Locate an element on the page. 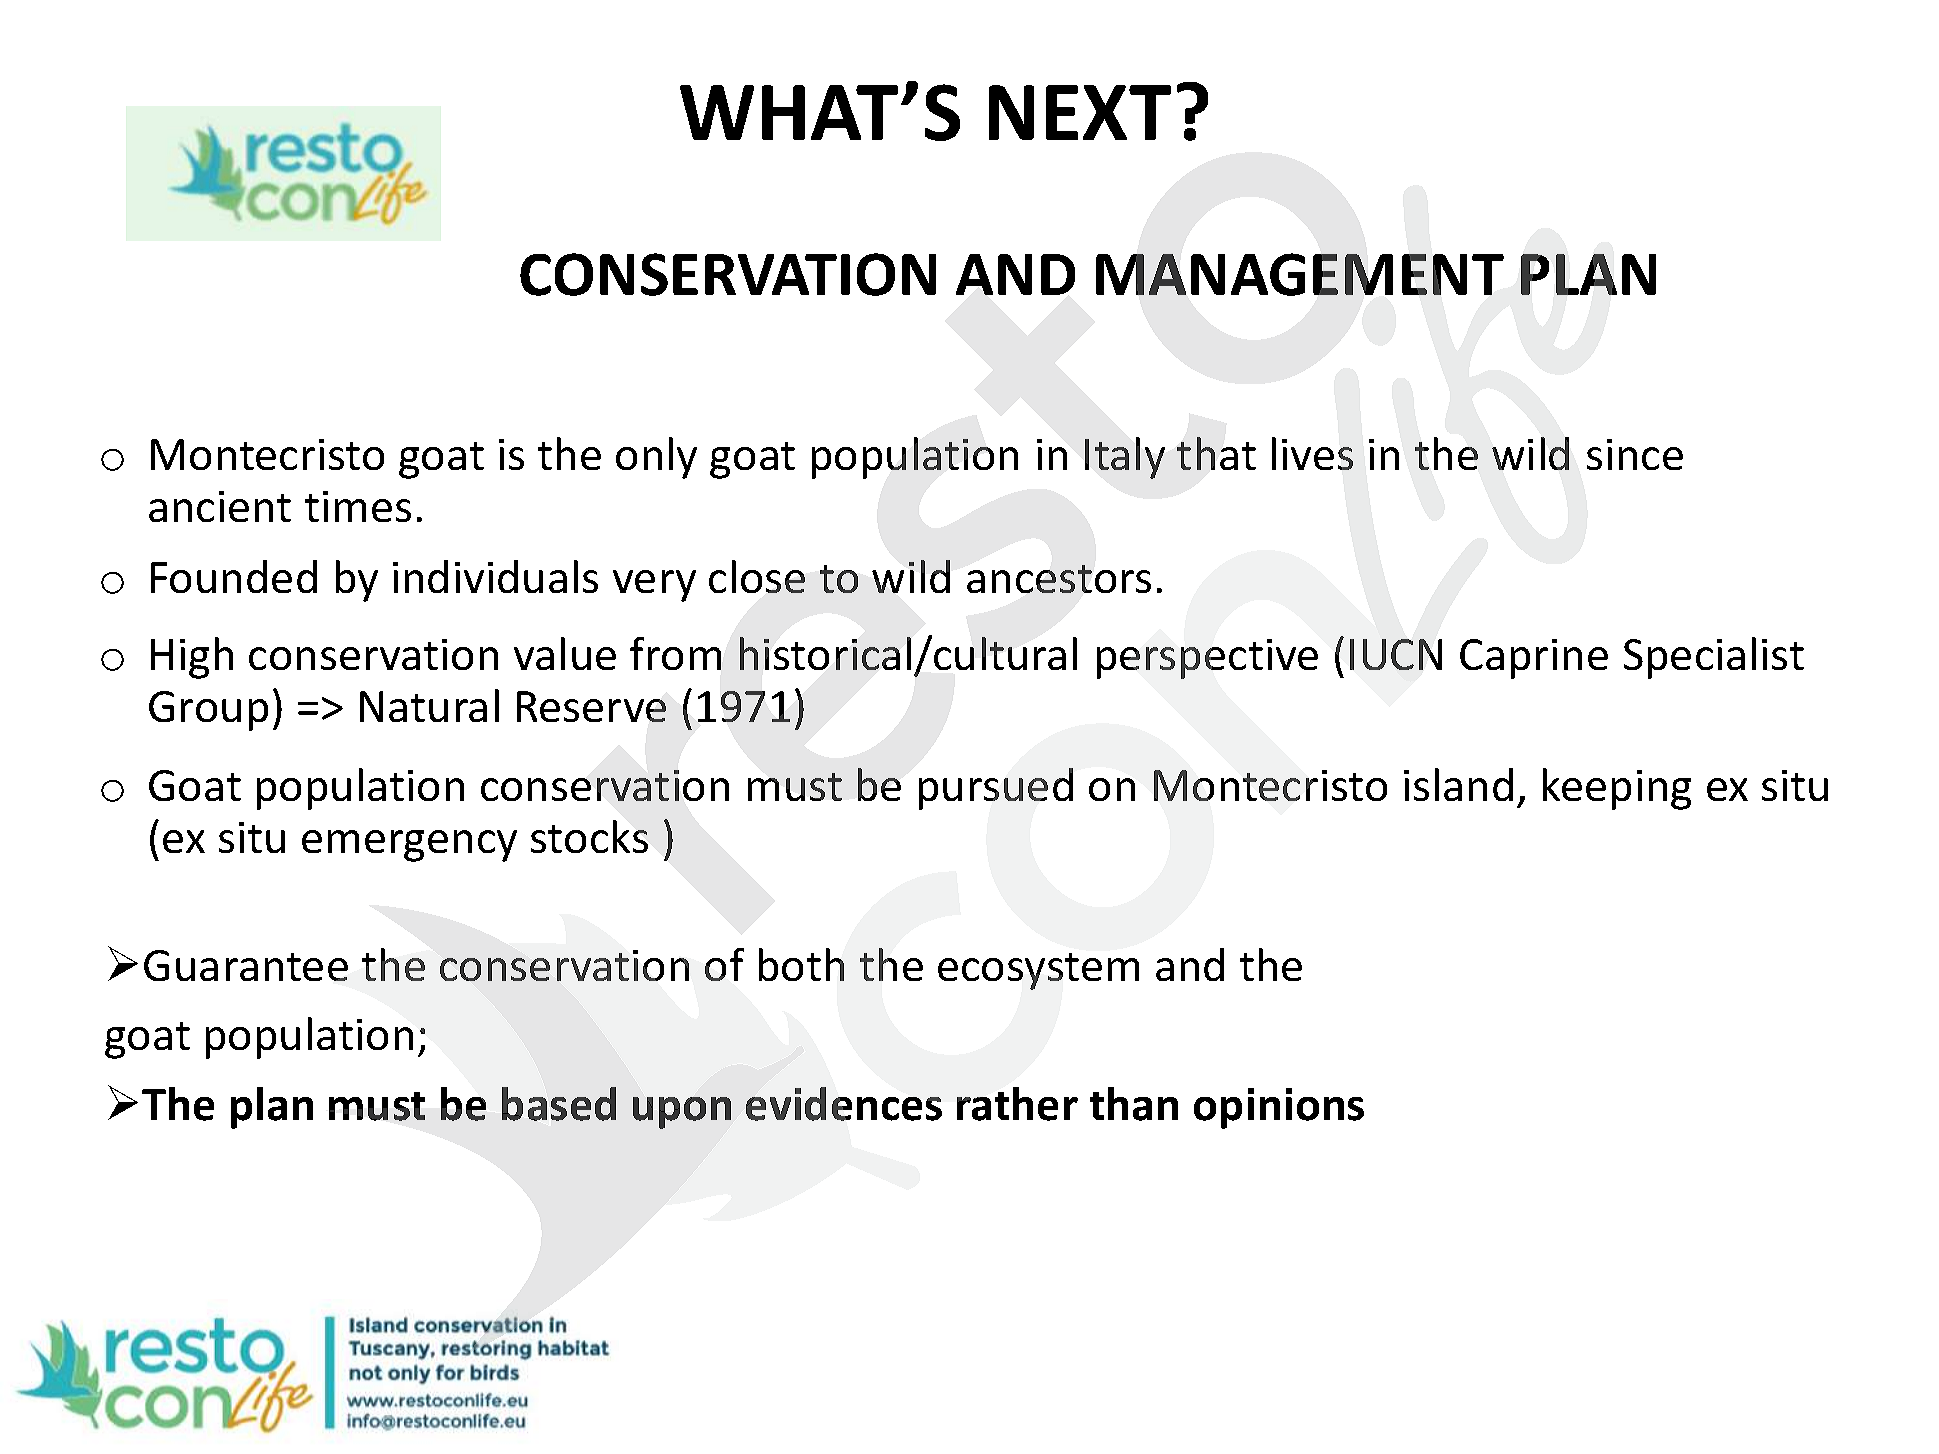 Image resolution: width=1939 pixels, height=1454 pixels. Italy is located at coordinates (1125, 458).
